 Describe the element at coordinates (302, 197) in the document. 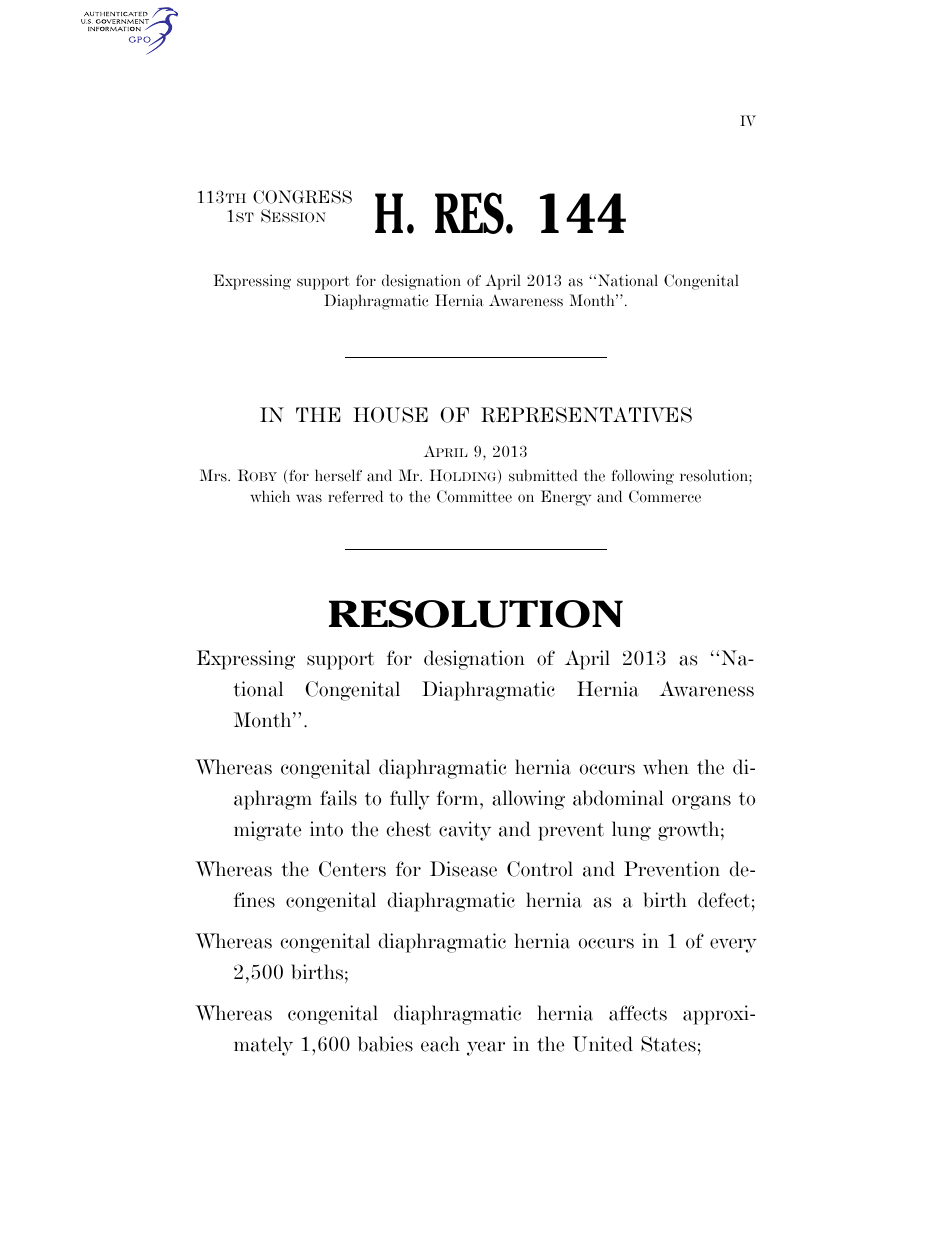

I see `CONGRESS` at that location.
